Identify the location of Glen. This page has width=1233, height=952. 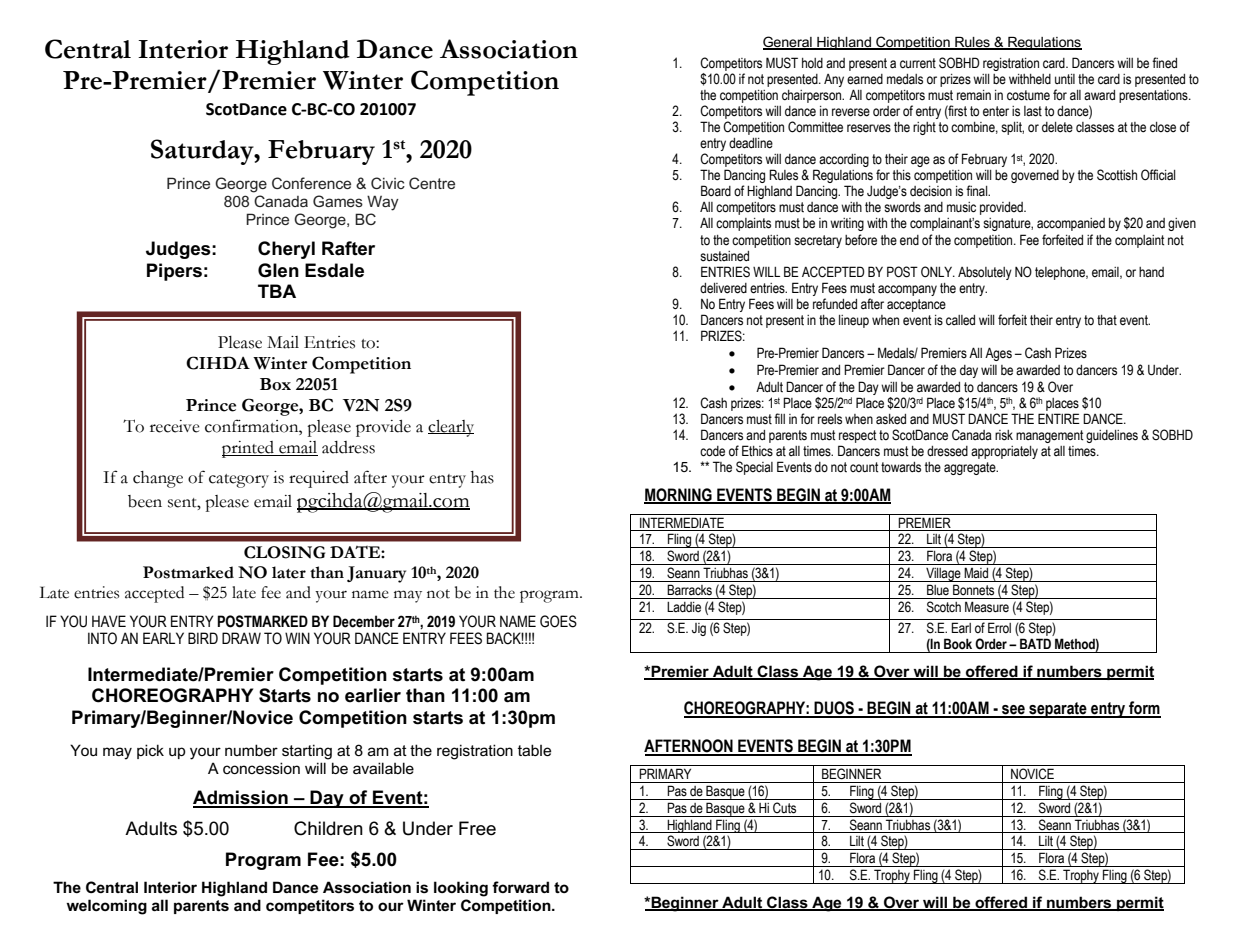
(278, 270).
